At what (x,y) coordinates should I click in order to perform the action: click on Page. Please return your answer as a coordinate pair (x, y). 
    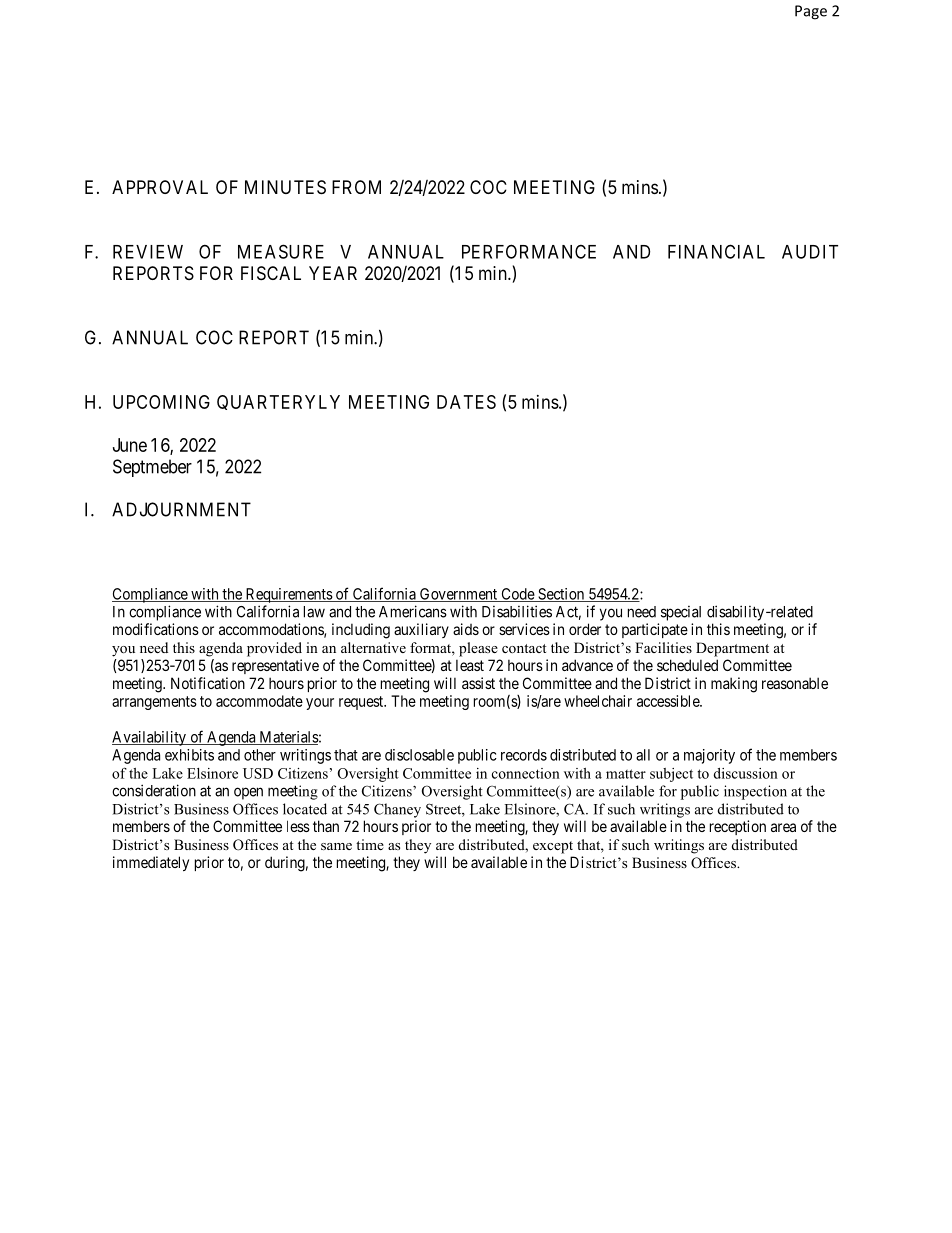
    Looking at the image, I should click on (811, 12).
